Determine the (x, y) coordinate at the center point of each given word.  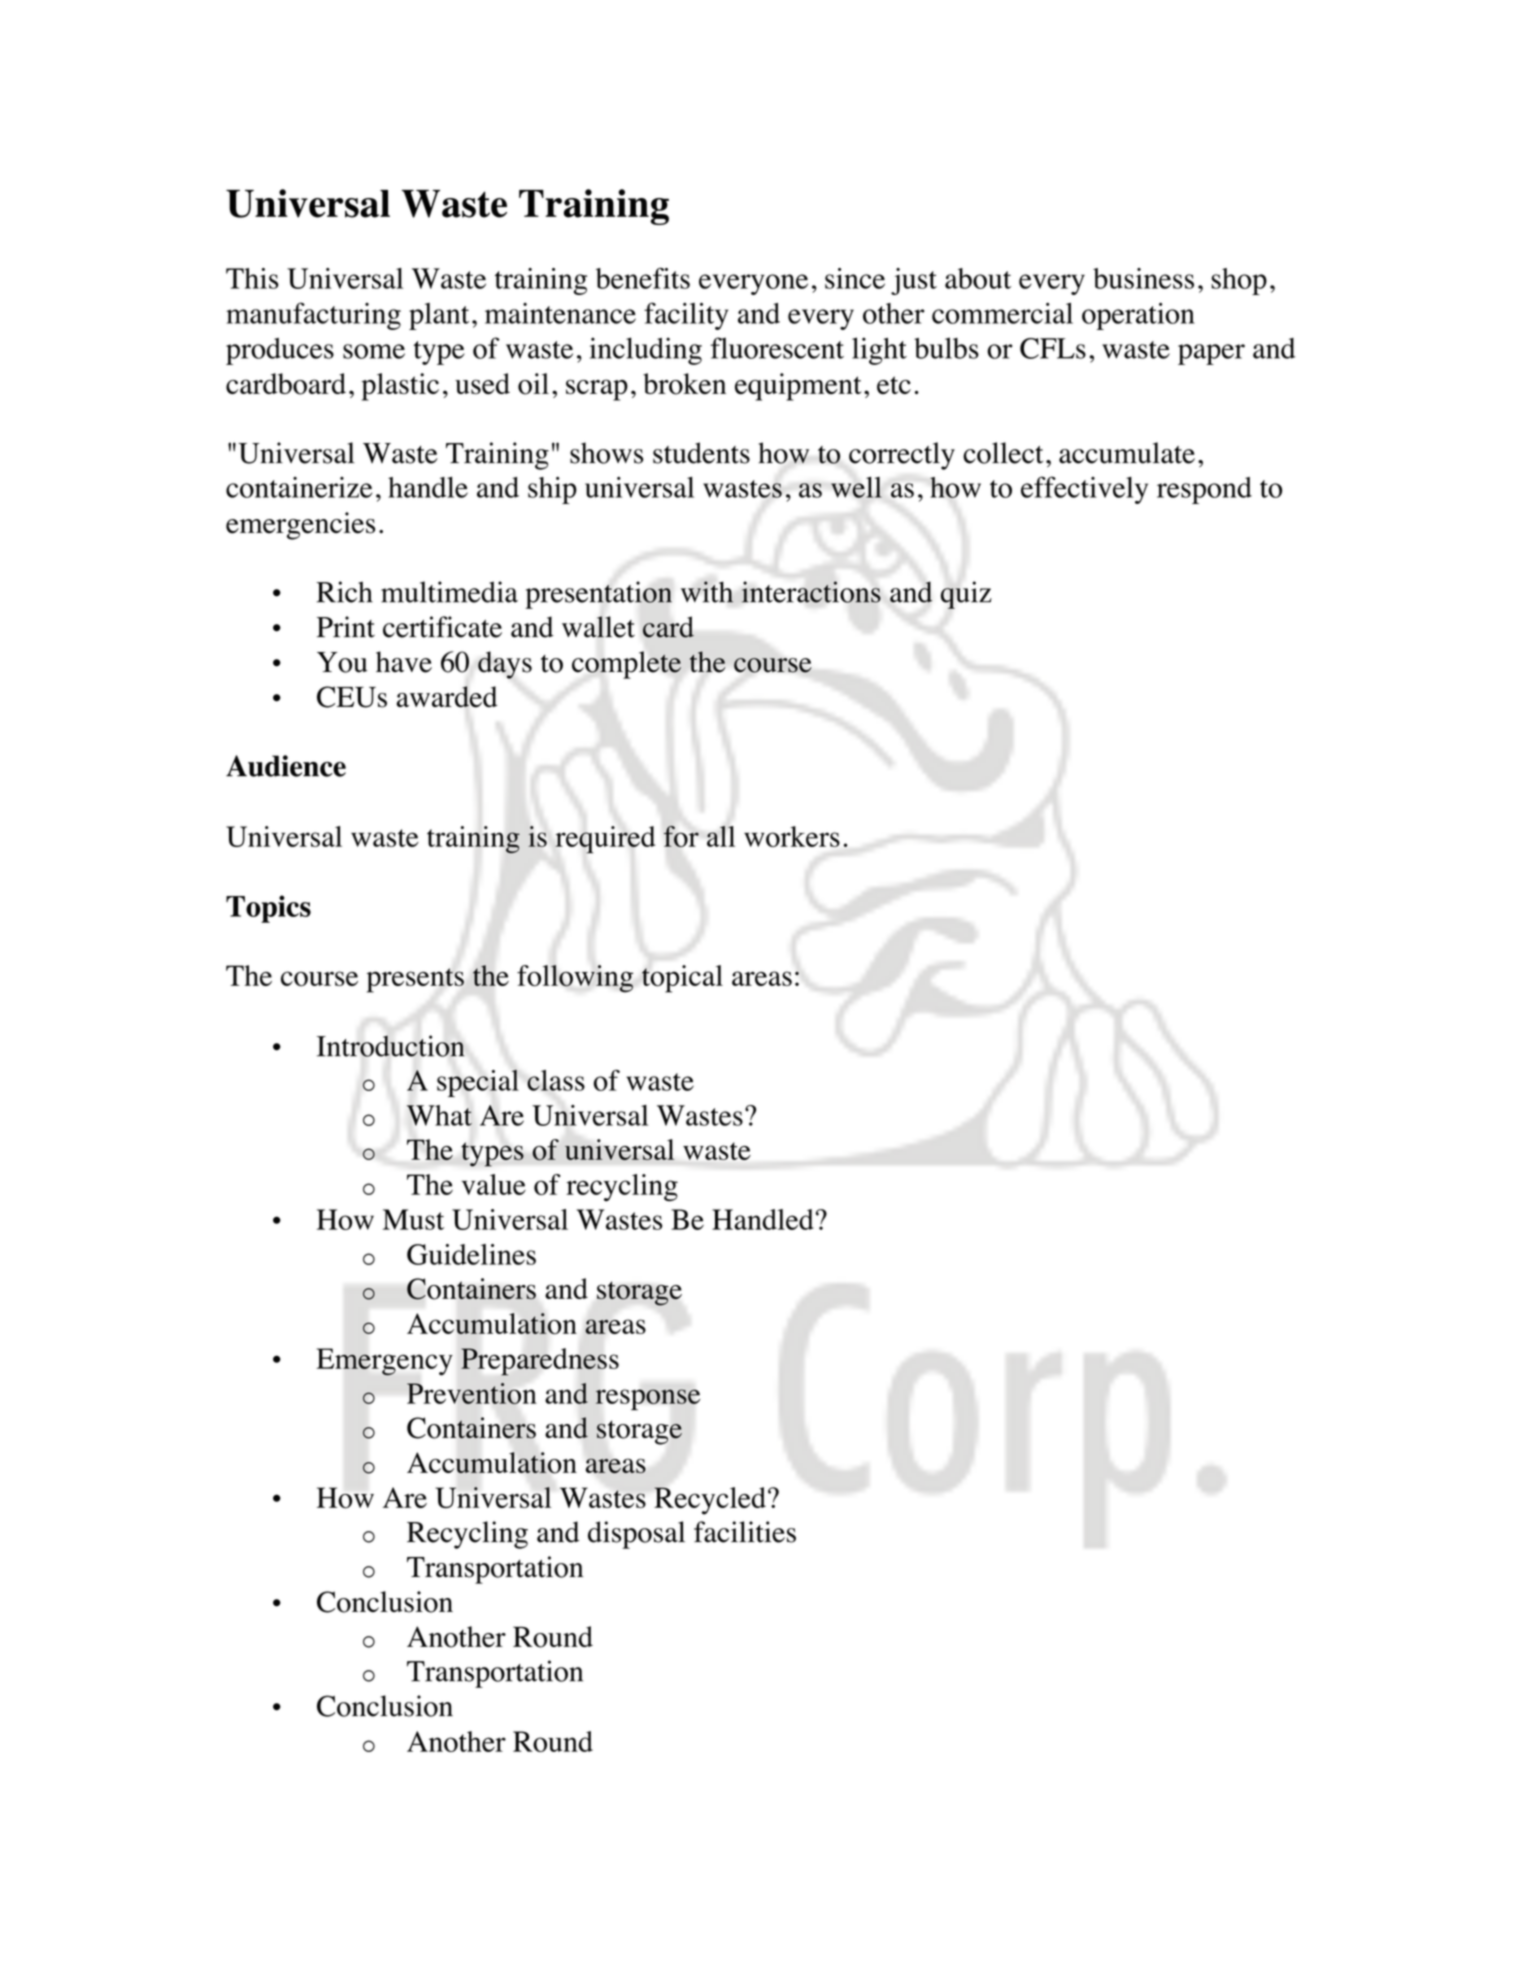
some (374, 351)
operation (1138, 316)
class (556, 1080)
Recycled (710, 1501)
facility (686, 316)
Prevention (471, 1393)
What (439, 1115)
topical (682, 979)
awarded (447, 697)
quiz (966, 595)
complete (626, 665)
